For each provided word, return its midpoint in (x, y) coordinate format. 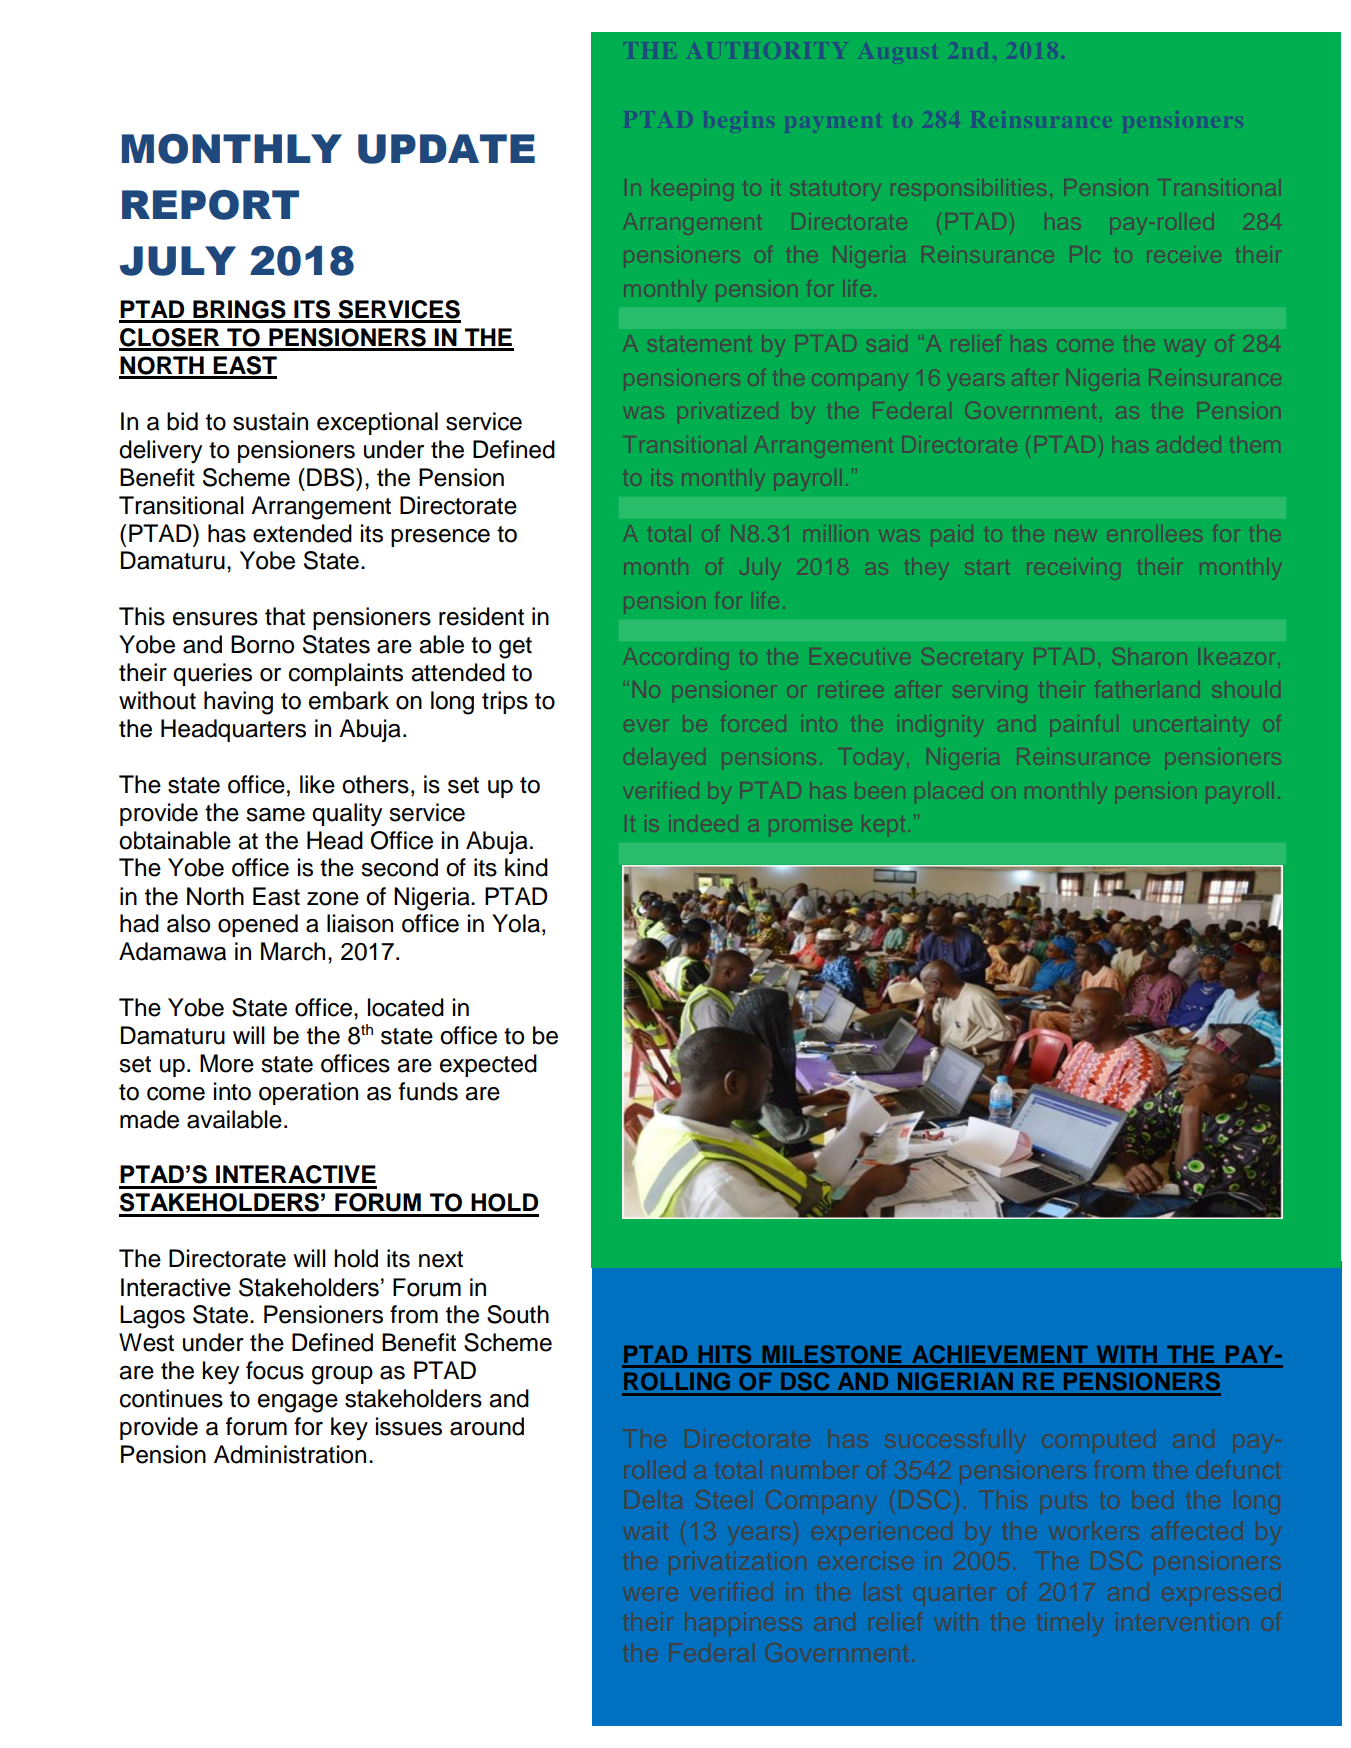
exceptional (377, 423)
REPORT (210, 205)
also (188, 923)
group (342, 1375)
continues (171, 1398)
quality (347, 815)
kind (526, 867)
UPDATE (446, 149)
